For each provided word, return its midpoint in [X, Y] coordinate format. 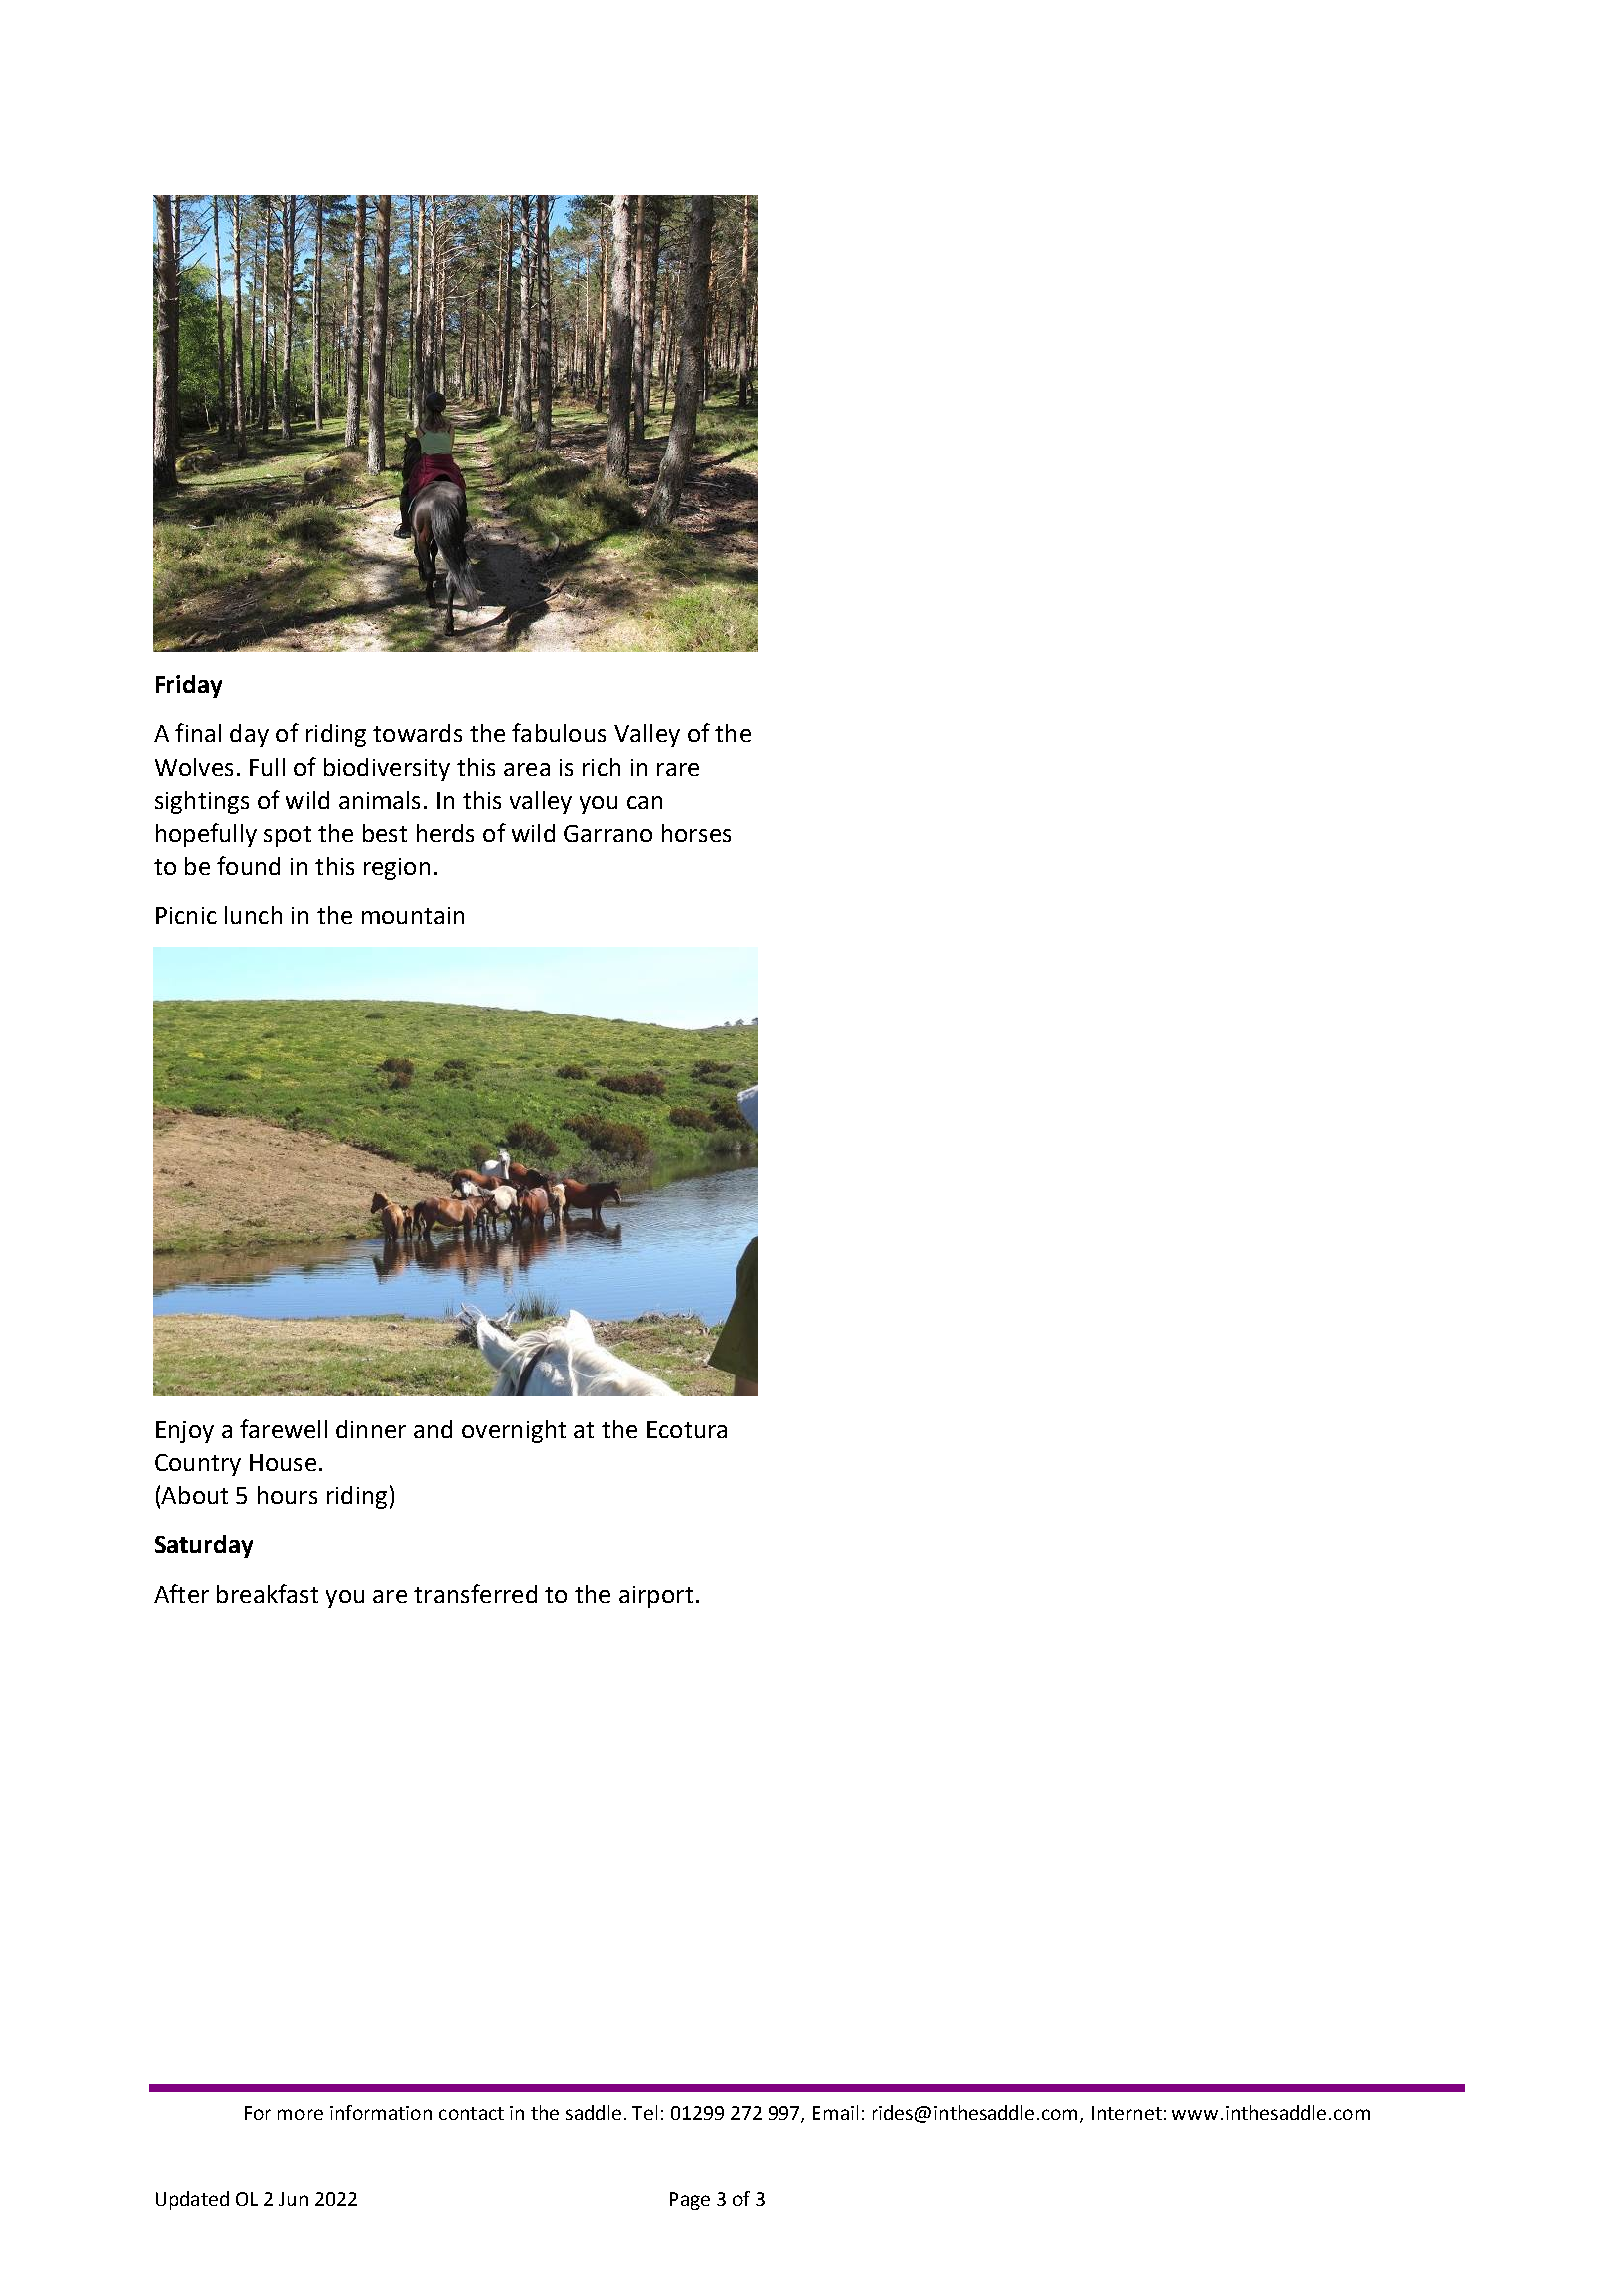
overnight [514, 1431]
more [300, 2114]
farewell [283, 1428]
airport [656, 1597]
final [198, 732]
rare [678, 769]
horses [696, 833]
